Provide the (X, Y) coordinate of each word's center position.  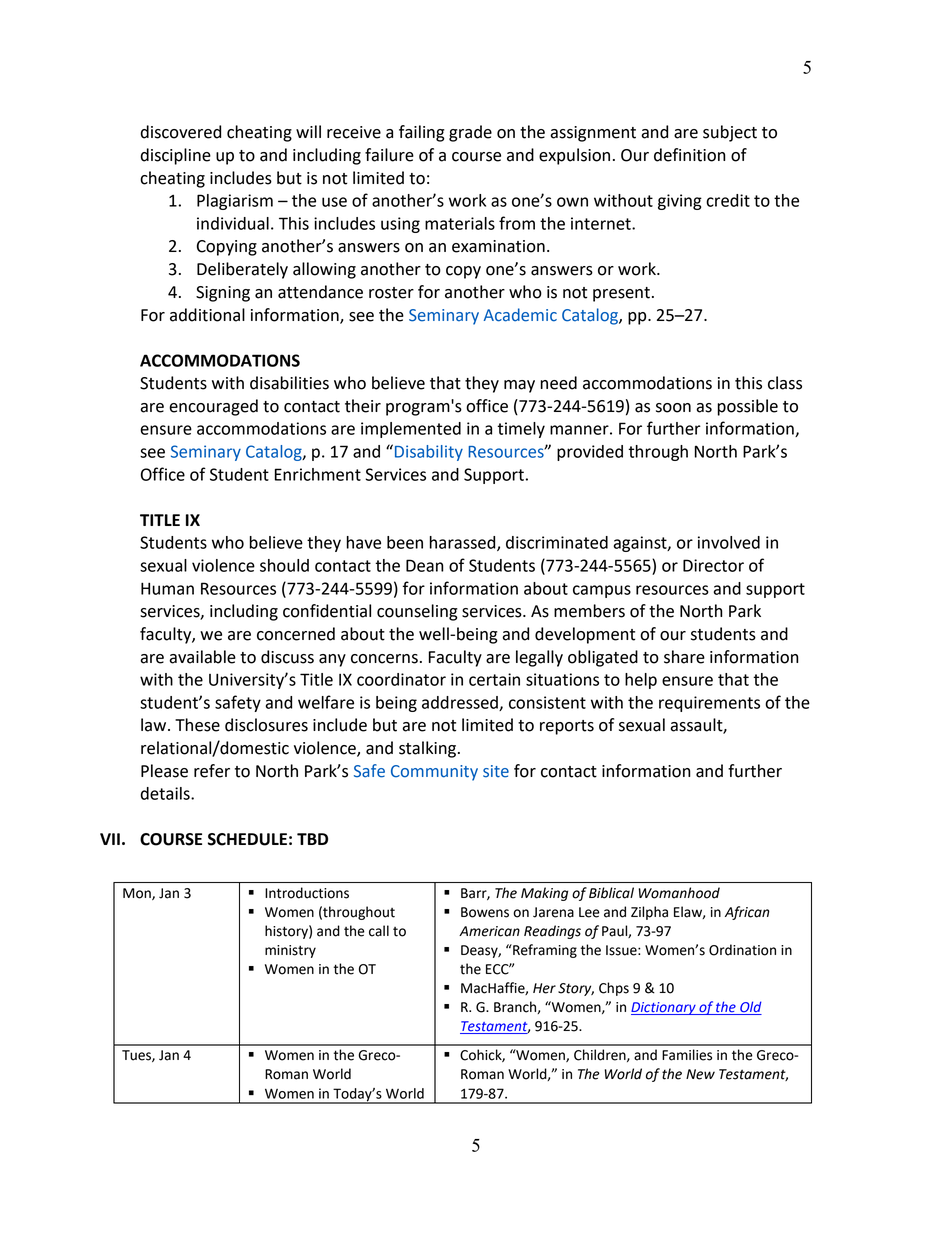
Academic (520, 315)
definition (689, 155)
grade (470, 133)
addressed (461, 703)
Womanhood (679, 893)
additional (207, 315)
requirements (709, 704)
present (621, 294)
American (489, 931)
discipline (176, 156)
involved (729, 542)
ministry (290, 951)
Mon (138, 894)
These (197, 725)
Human (167, 588)
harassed (464, 543)
